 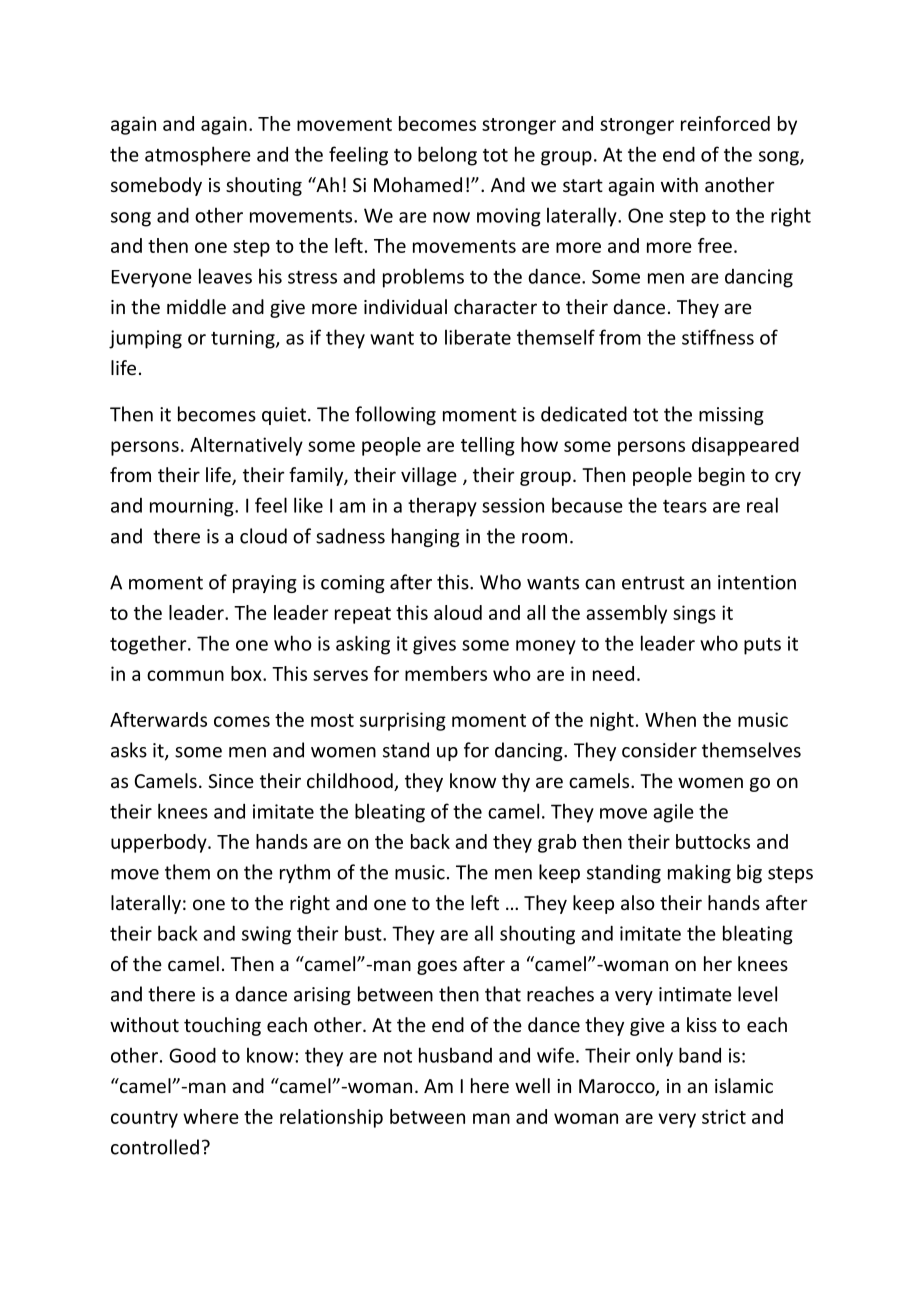 I want to click on belong, so click(x=447, y=156).
